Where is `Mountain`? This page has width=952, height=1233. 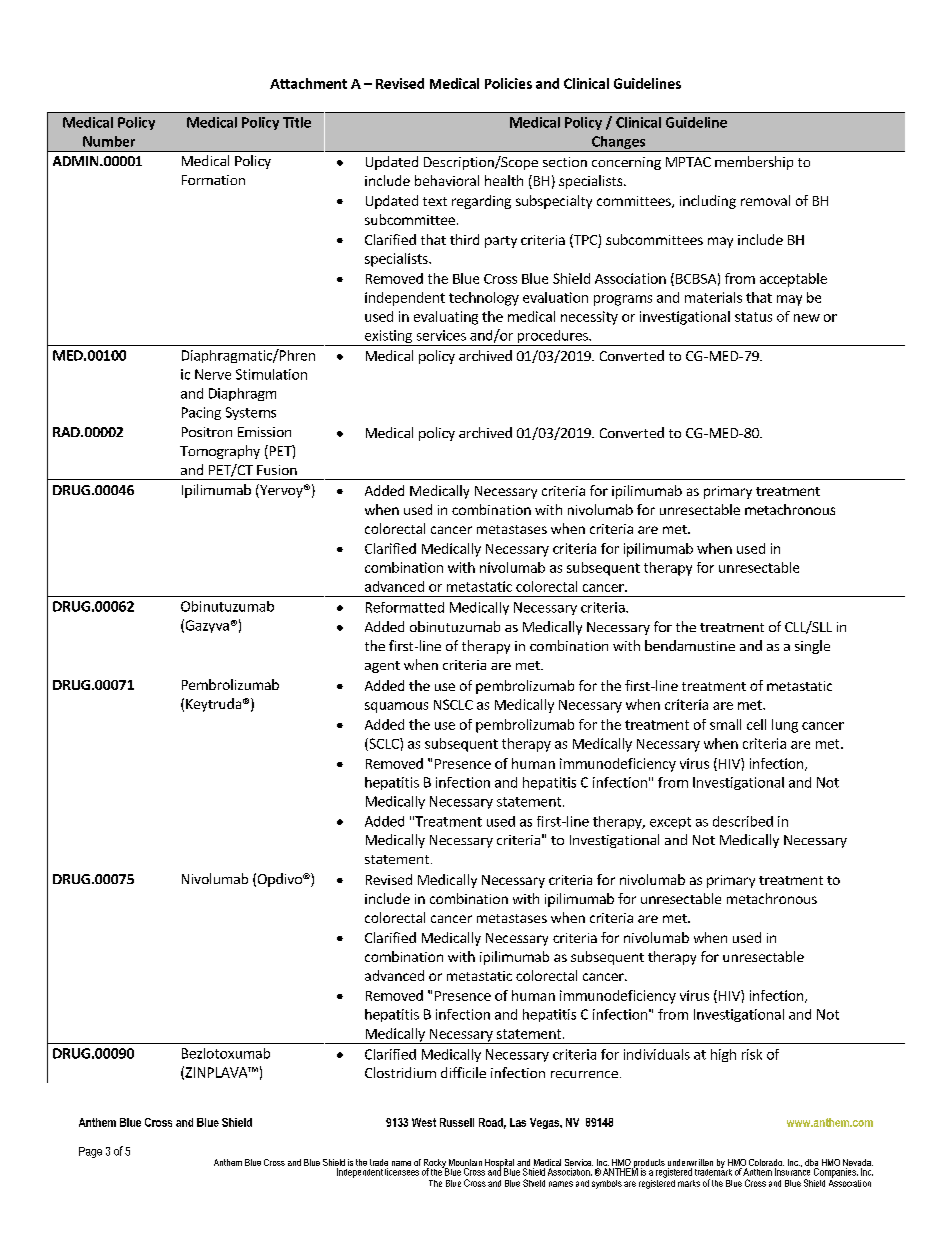
Mountain is located at coordinates (464, 1164).
